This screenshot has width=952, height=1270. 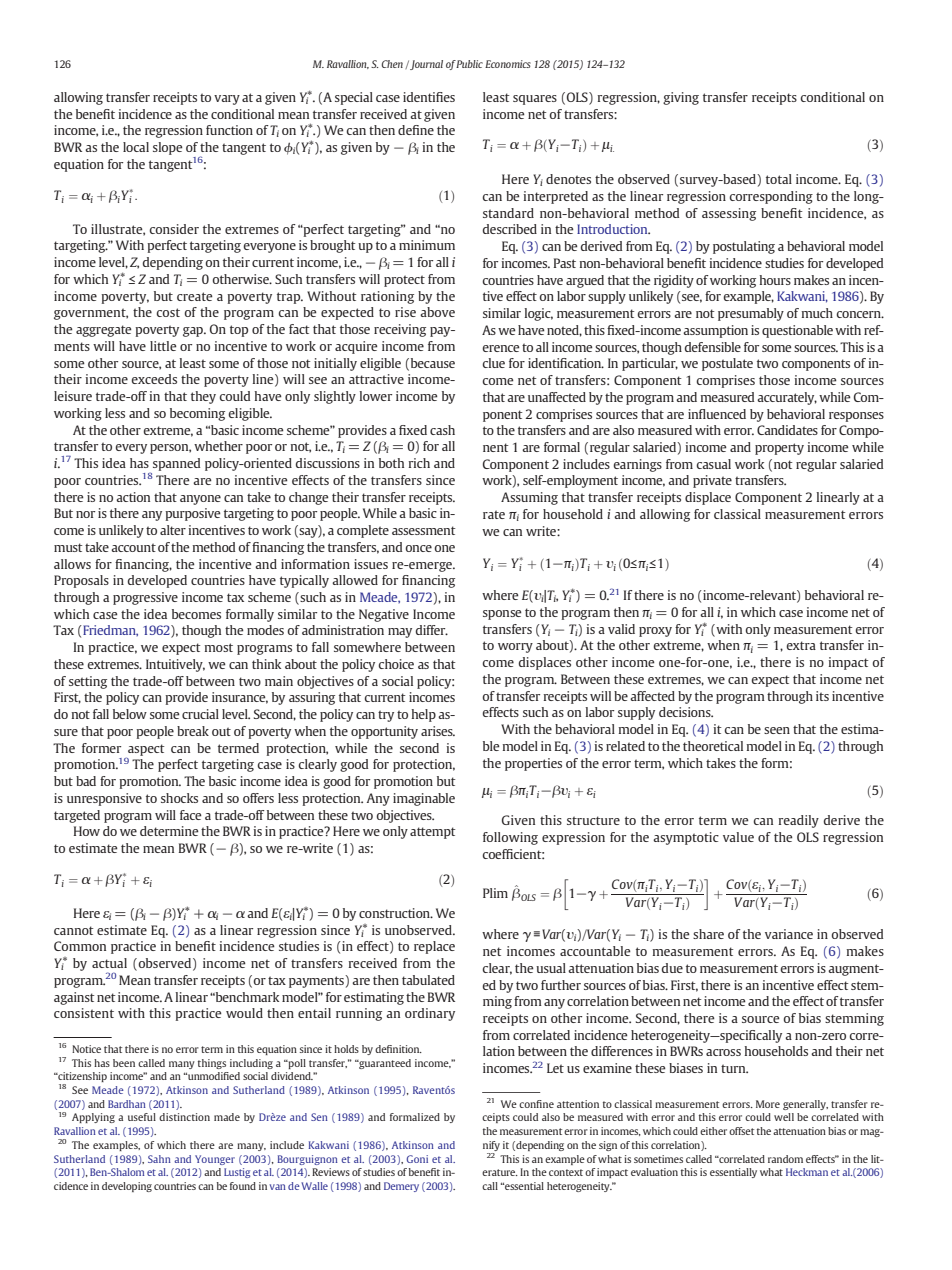 I want to click on Reviews, so click(x=331, y=1172).
